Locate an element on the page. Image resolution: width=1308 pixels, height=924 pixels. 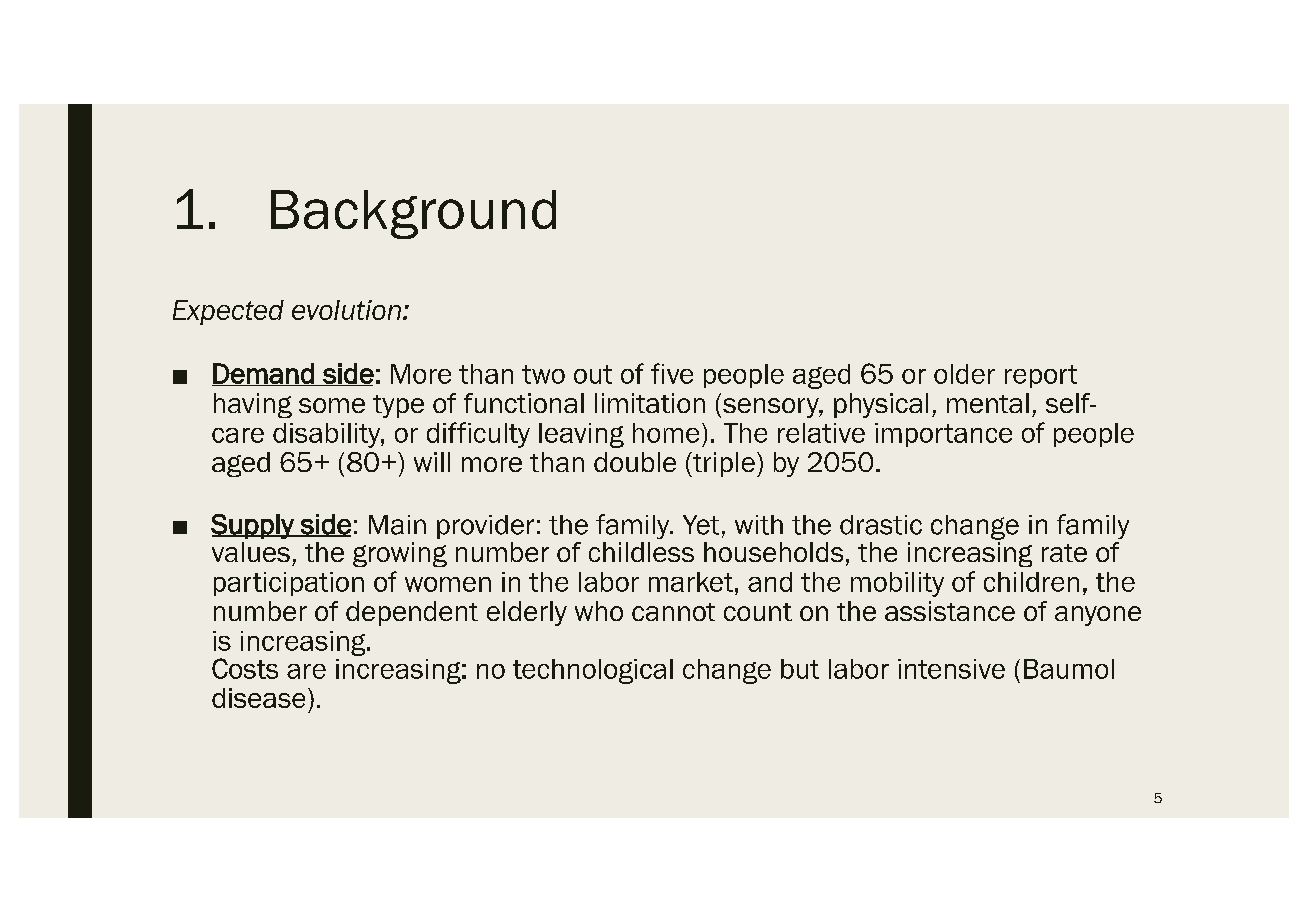
importance is located at coordinates (943, 435).
